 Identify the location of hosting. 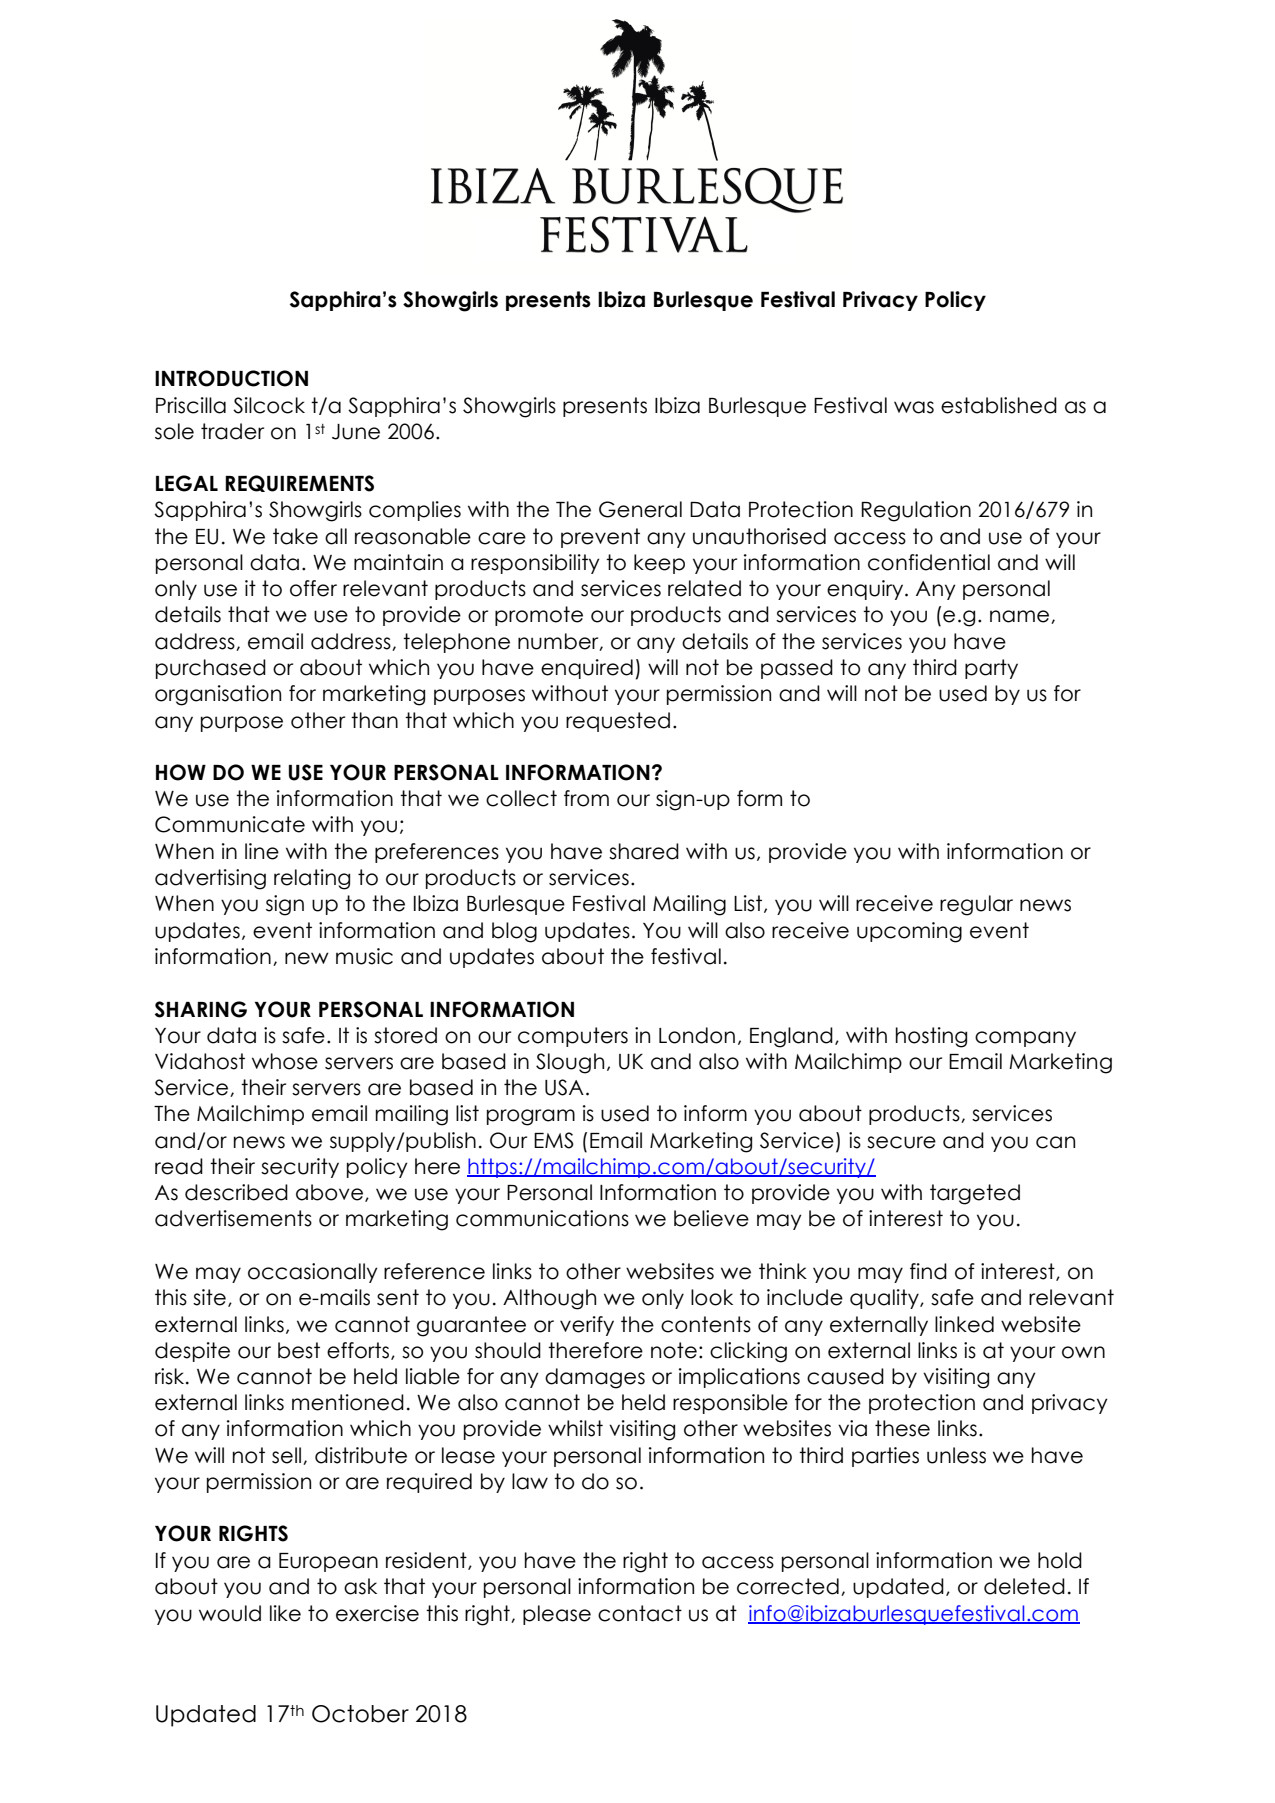
(931, 1037).
